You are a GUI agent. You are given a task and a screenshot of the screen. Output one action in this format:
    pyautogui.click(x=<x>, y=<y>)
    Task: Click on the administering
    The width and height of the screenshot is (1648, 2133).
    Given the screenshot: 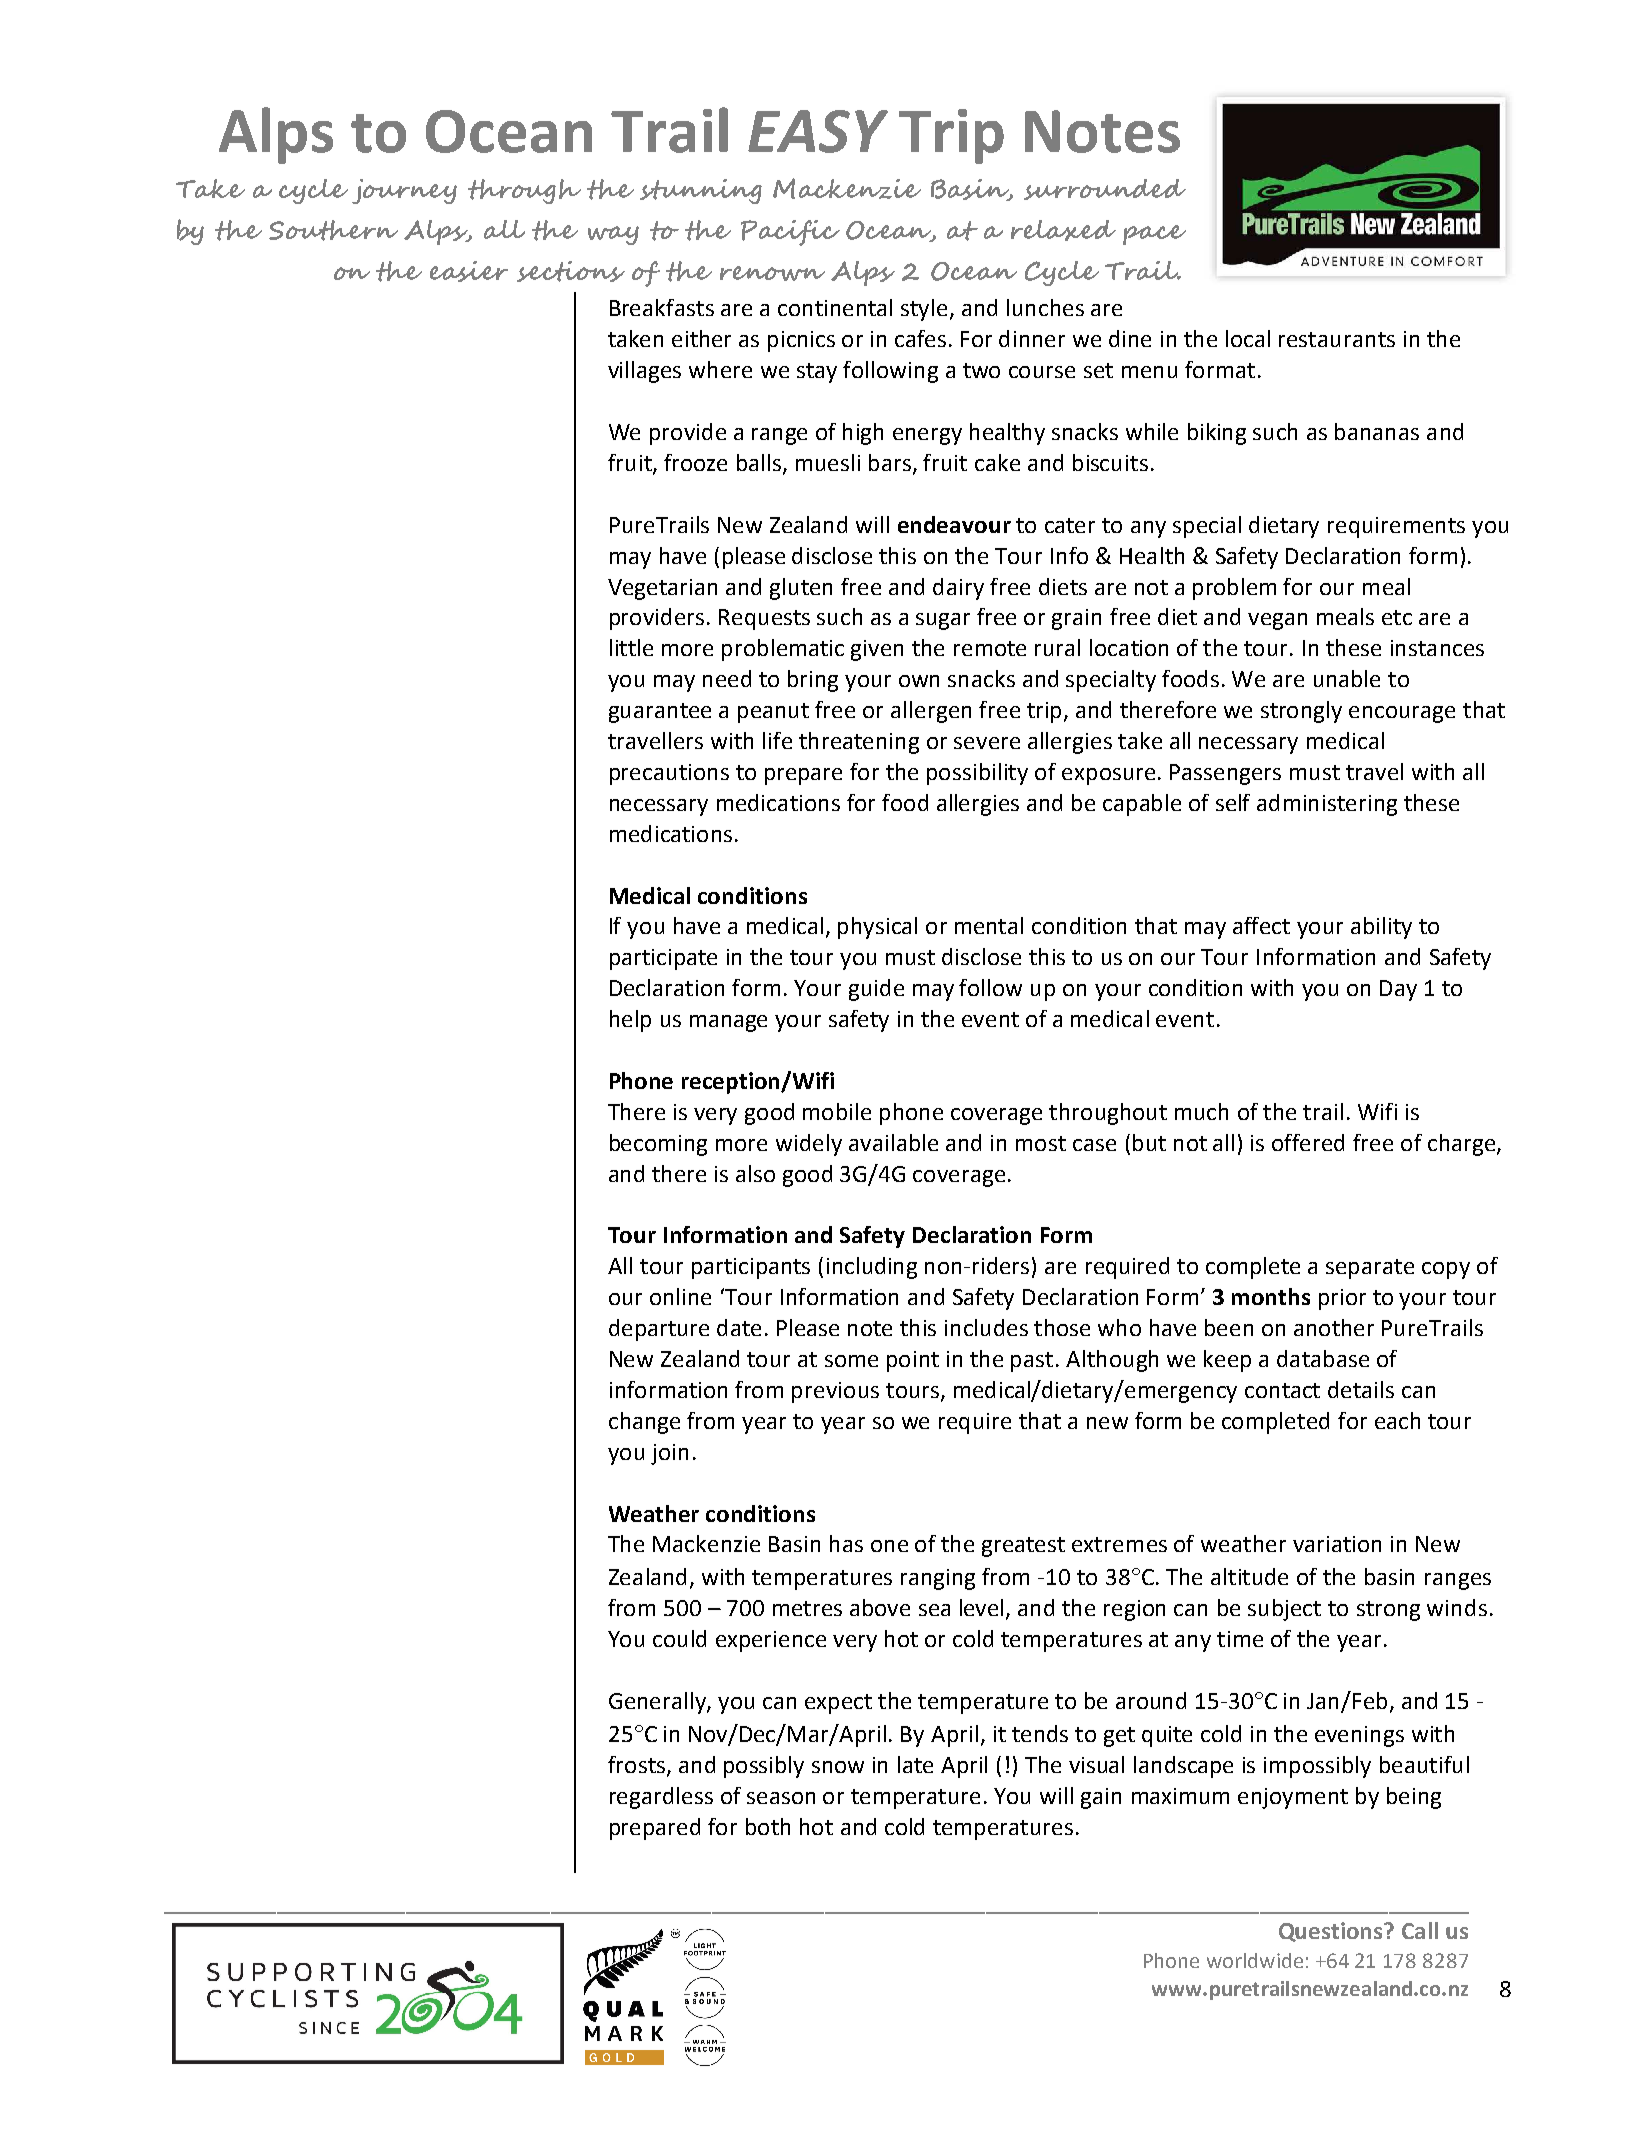 What is the action you would take?
    pyautogui.click(x=1327, y=805)
